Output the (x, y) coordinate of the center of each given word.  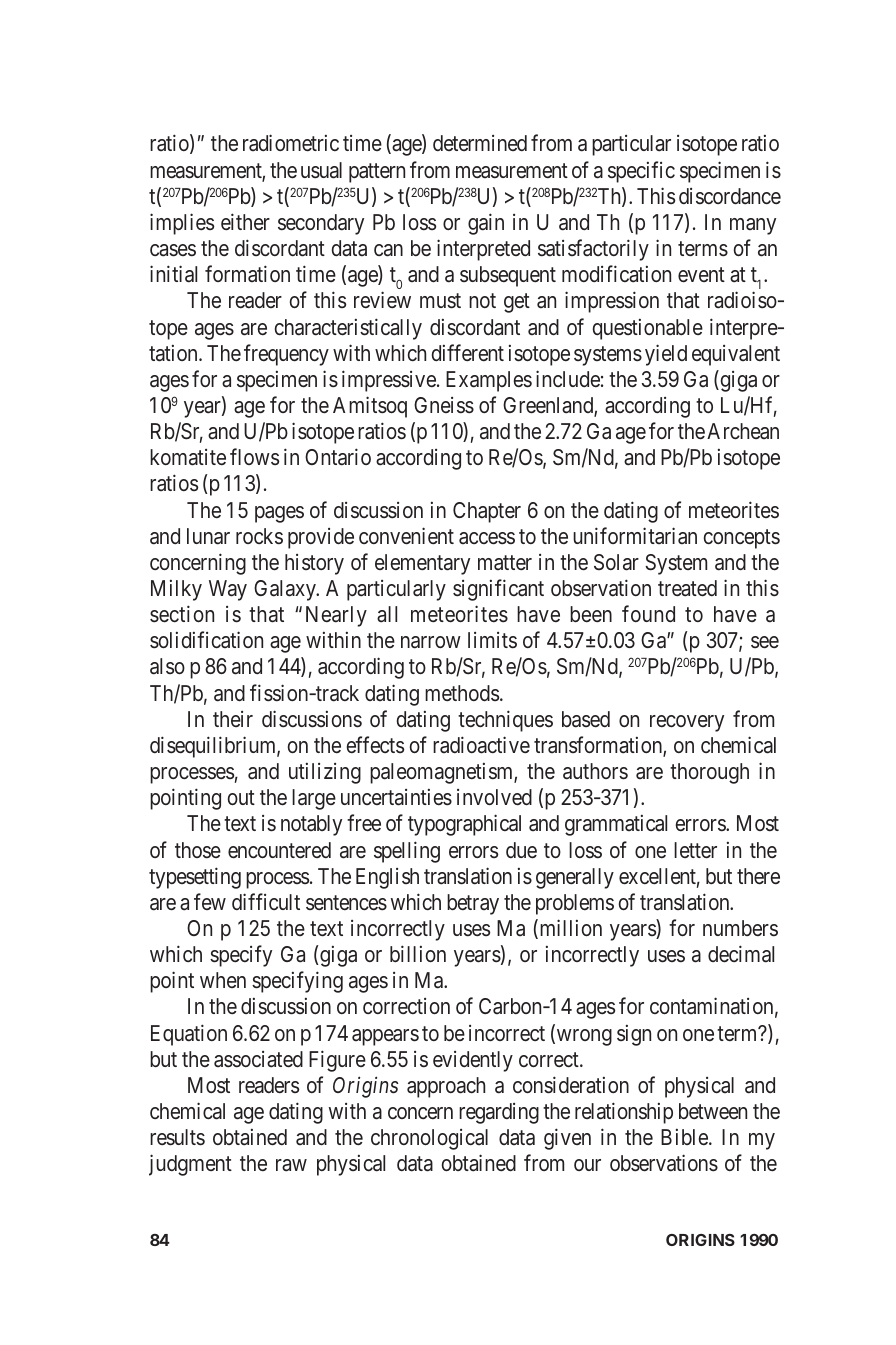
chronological (429, 1139)
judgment (190, 1165)
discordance (730, 196)
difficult (266, 901)
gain (486, 224)
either (245, 221)
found (648, 613)
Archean (743, 431)
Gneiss (444, 405)
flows (254, 456)
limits (492, 640)
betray (473, 904)
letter (695, 850)
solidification (206, 640)
